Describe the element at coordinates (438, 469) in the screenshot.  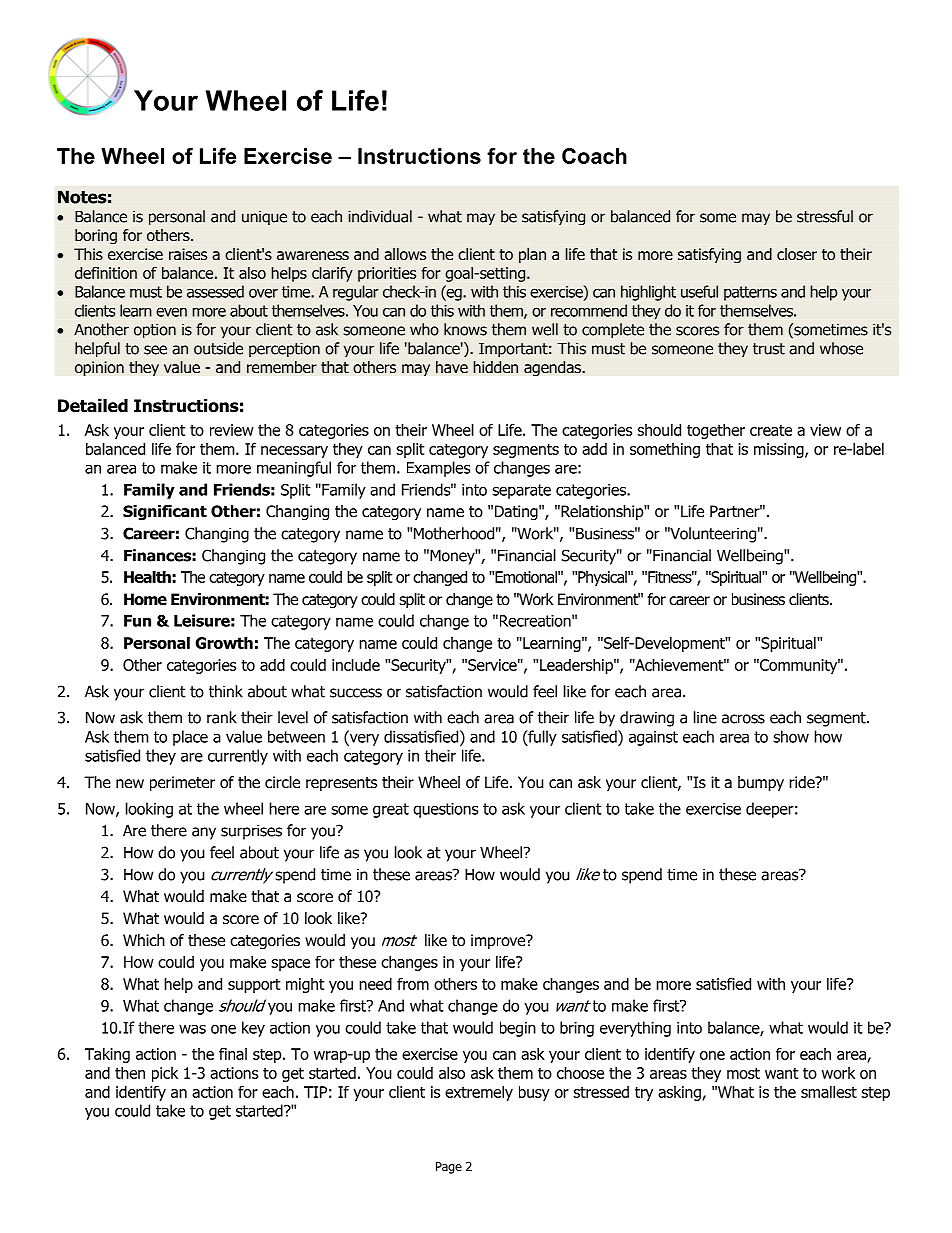
I see `Examples` at that location.
